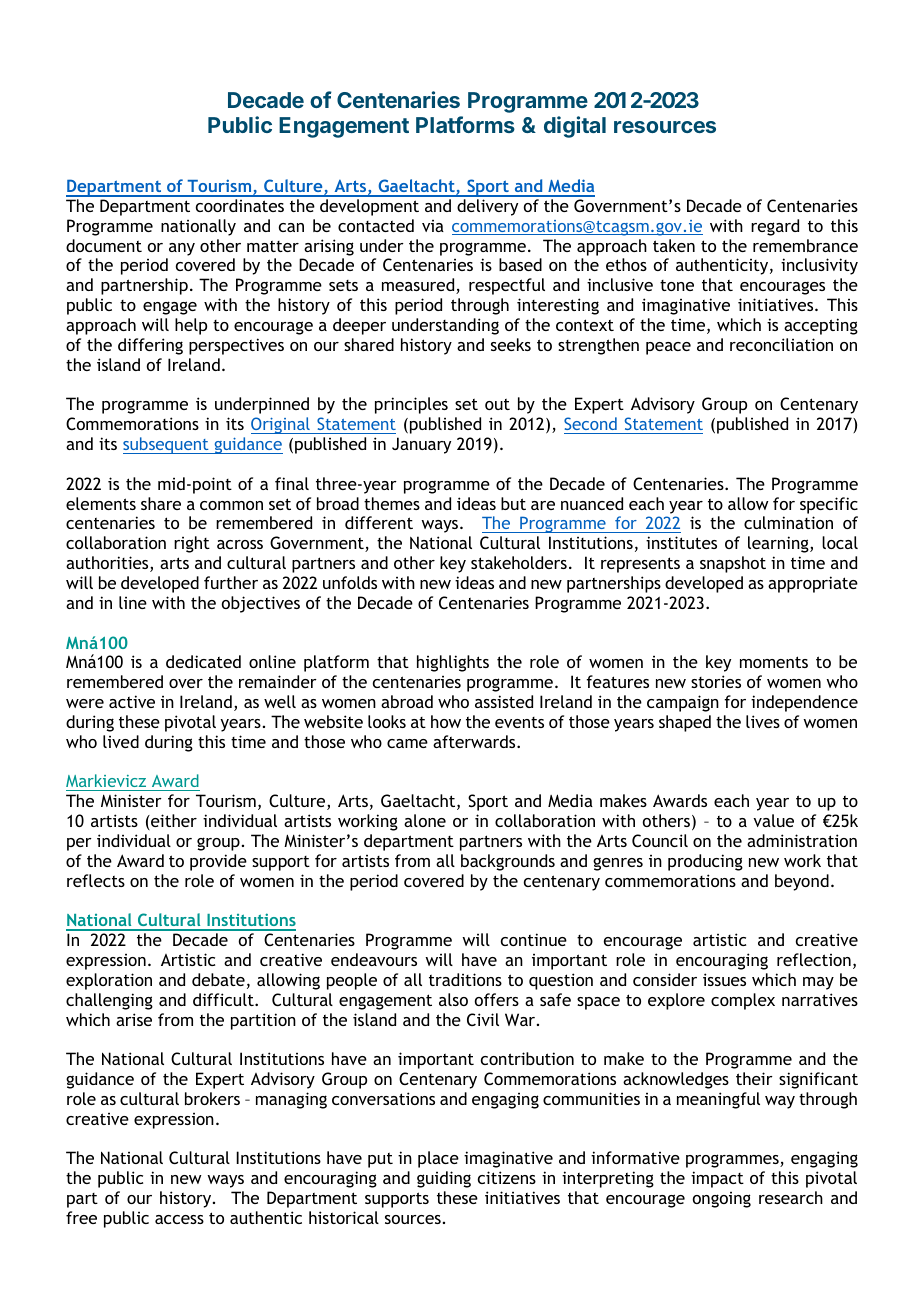  Describe the element at coordinates (774, 662) in the page. I see `moments` at that location.
